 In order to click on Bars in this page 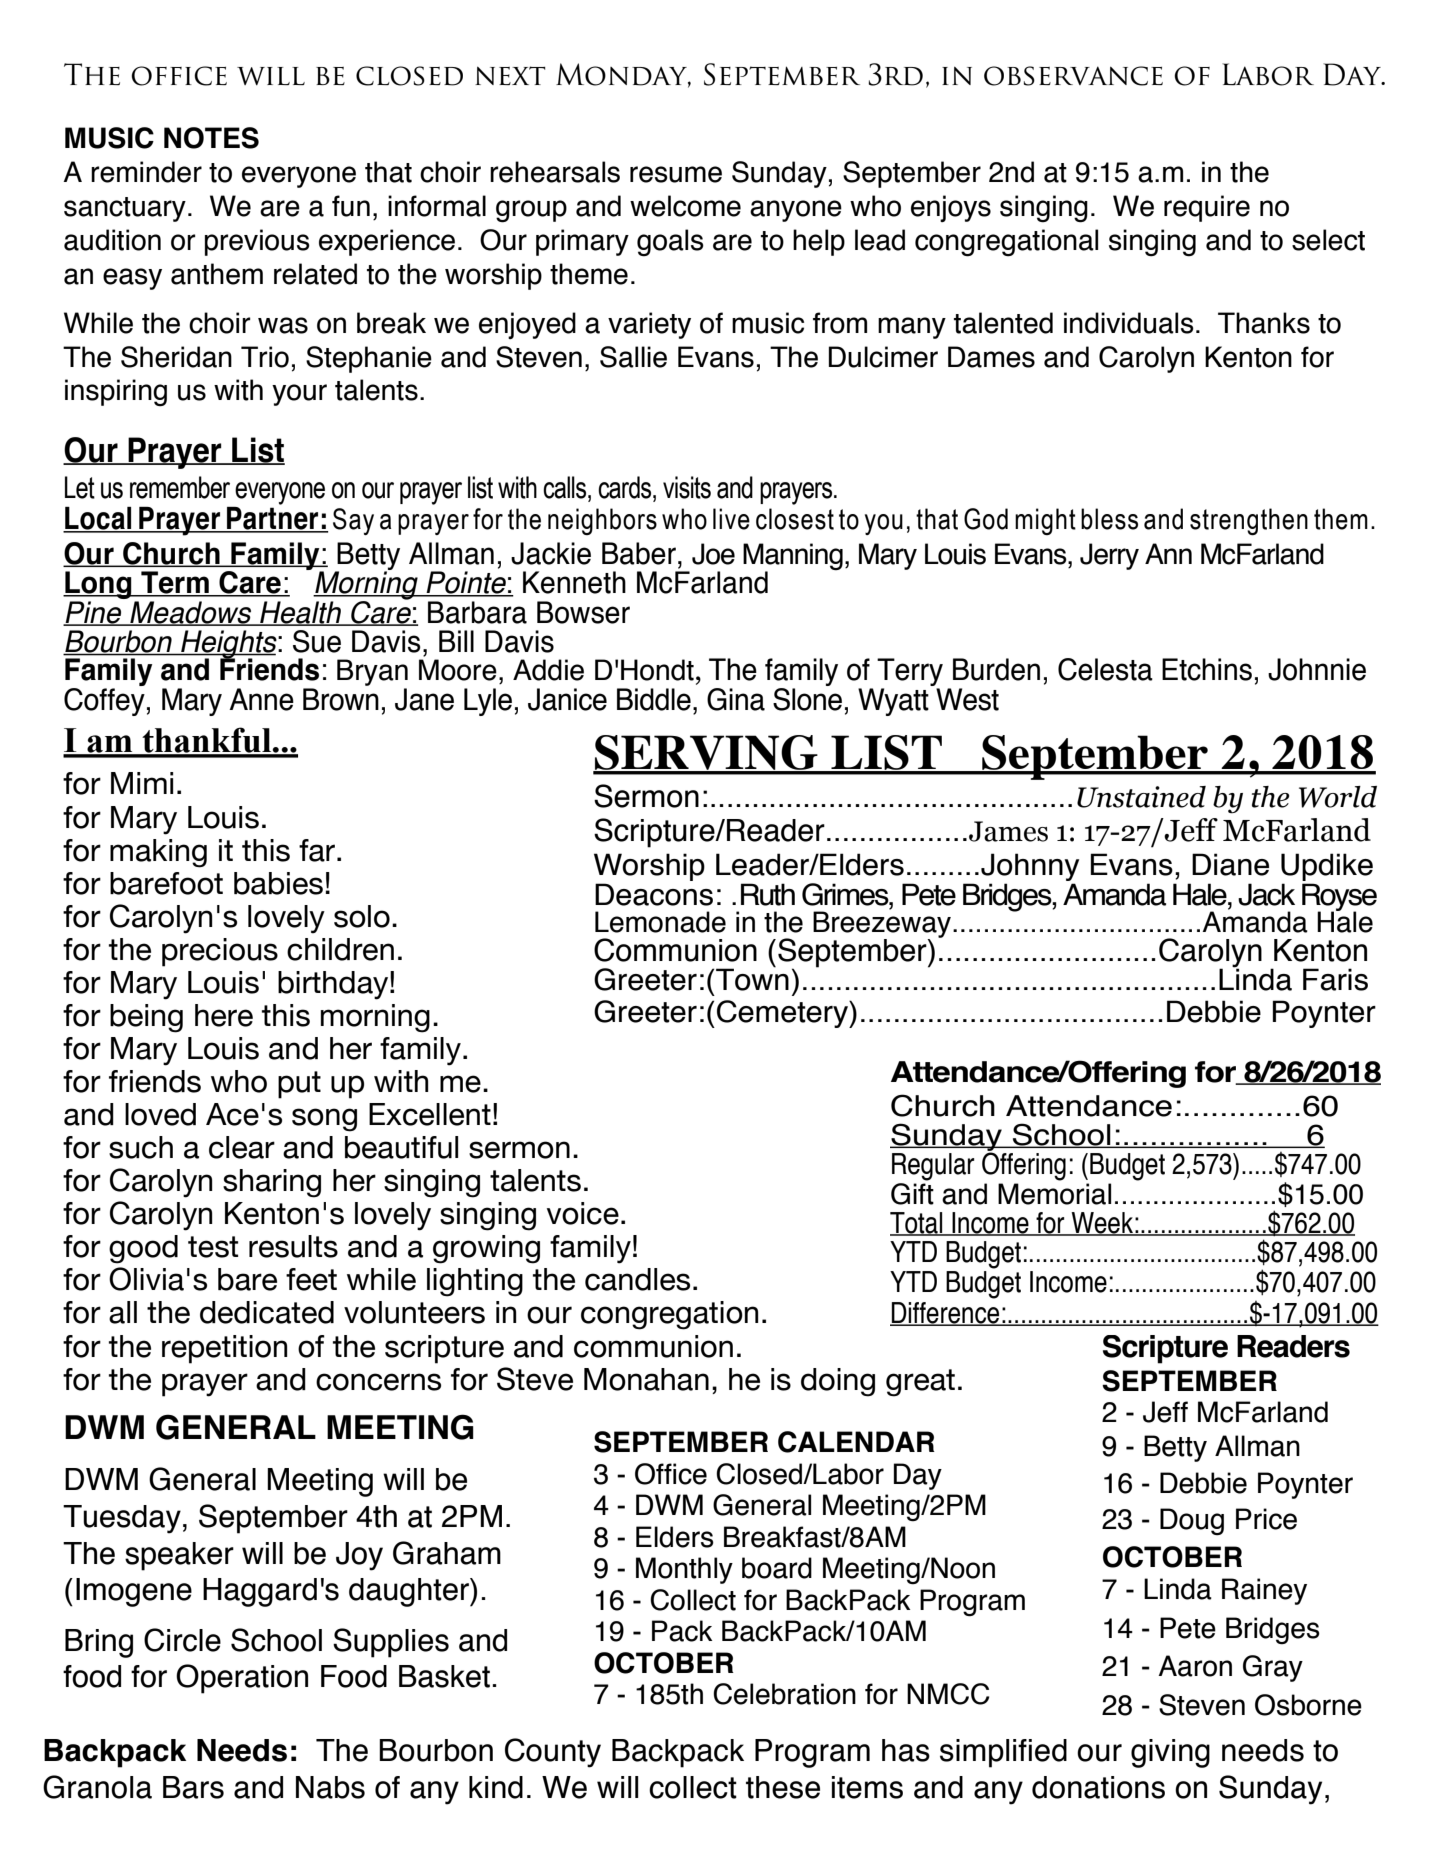, I will do `click(193, 1787)`.
